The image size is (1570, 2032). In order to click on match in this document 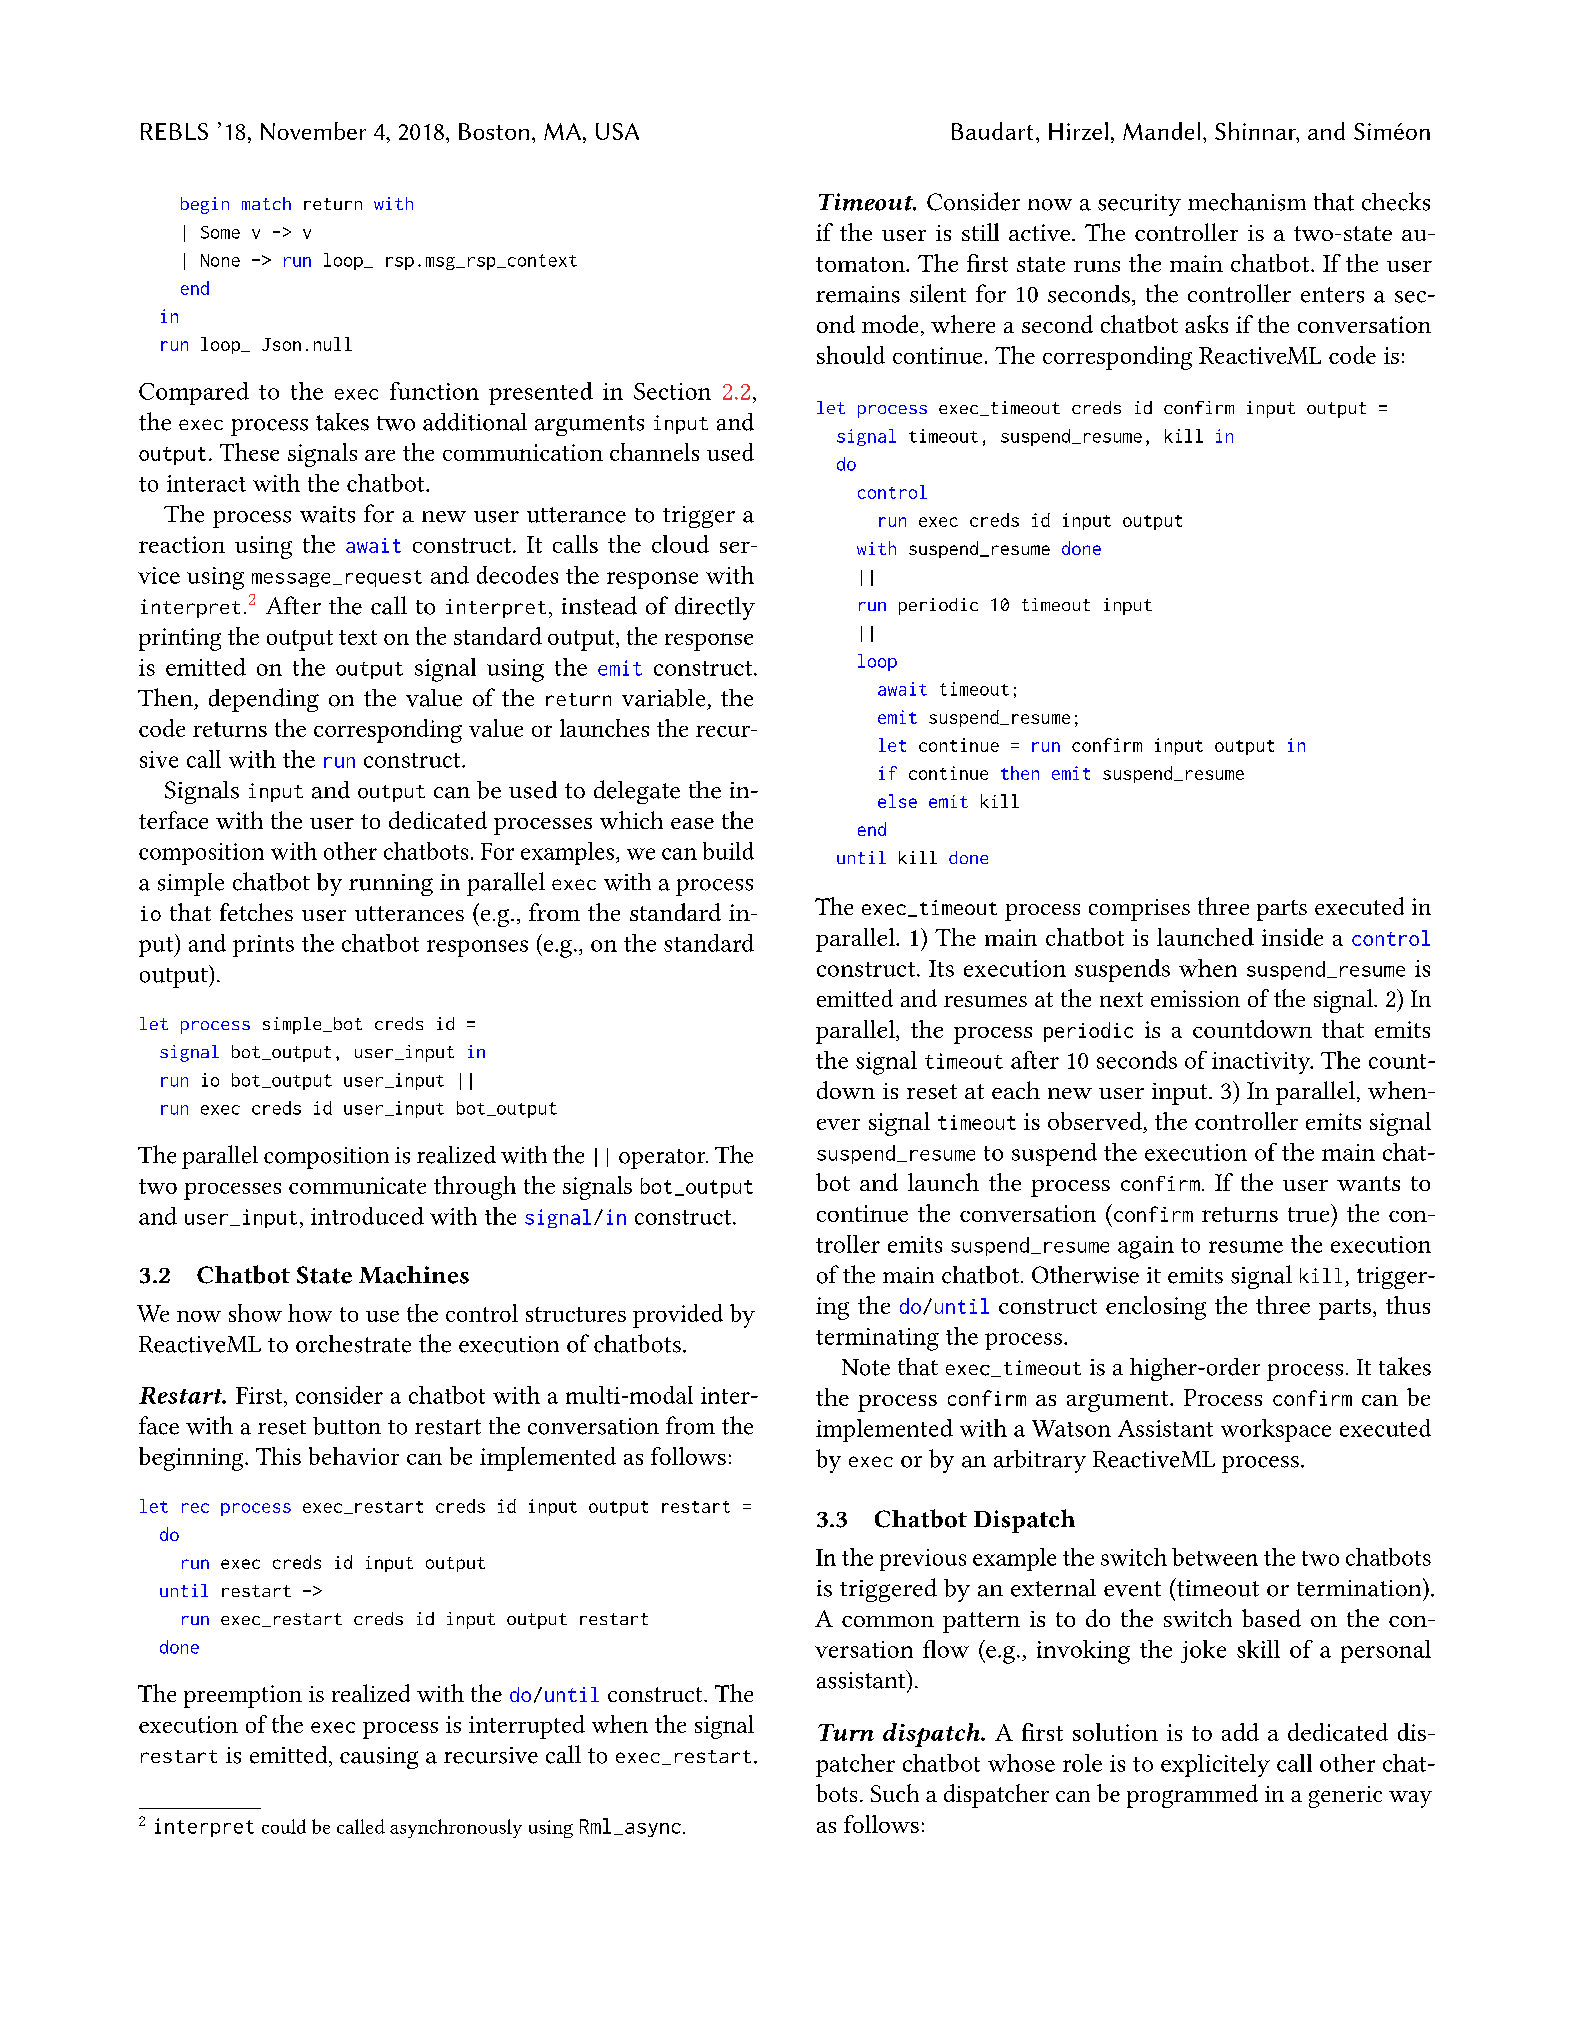, I will do `click(266, 203)`.
